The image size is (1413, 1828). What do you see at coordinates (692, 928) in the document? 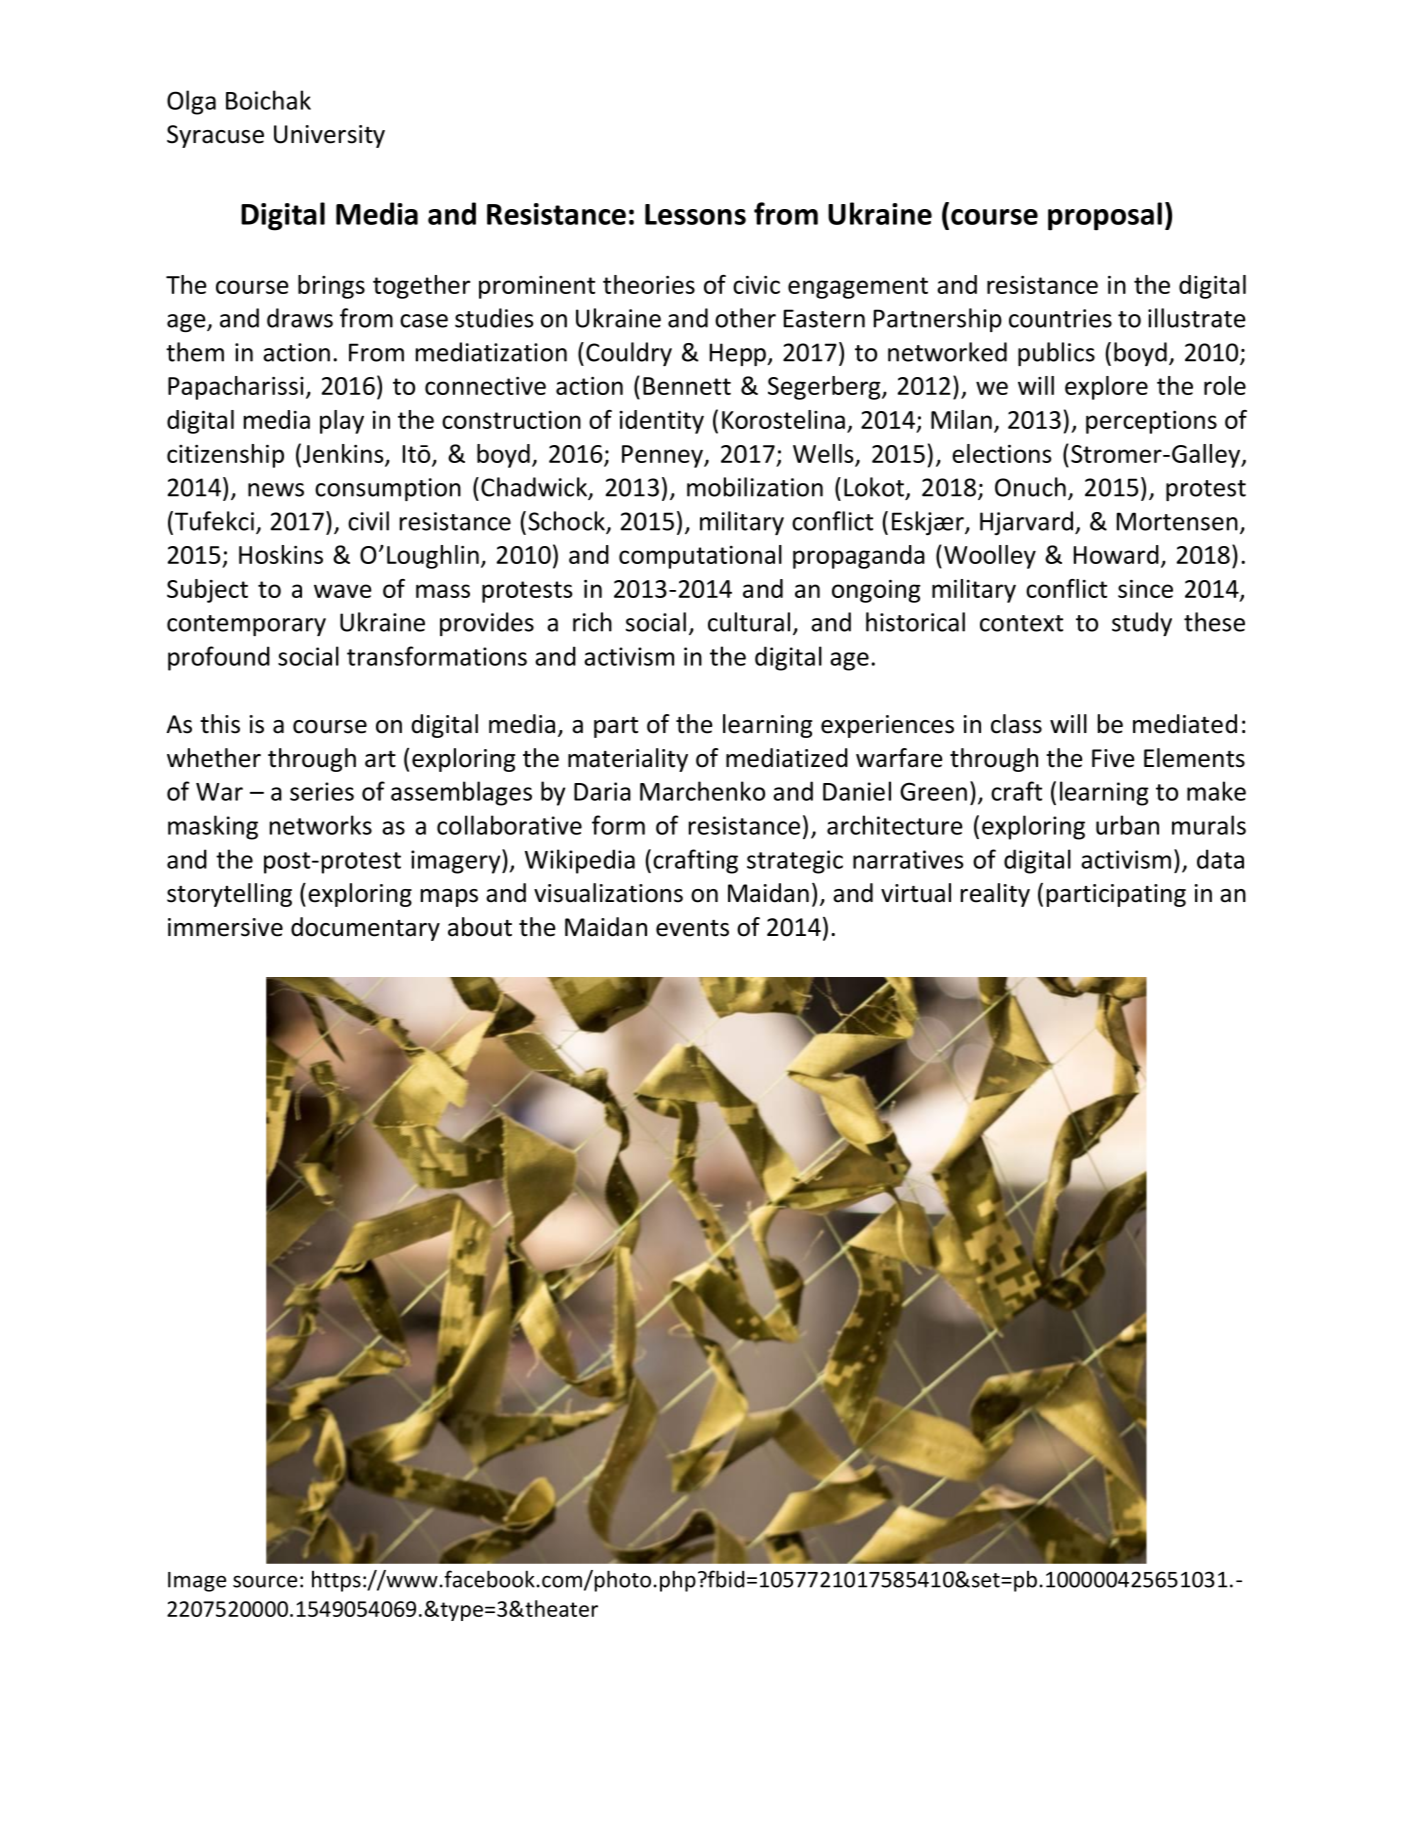
I see `events` at bounding box center [692, 928].
